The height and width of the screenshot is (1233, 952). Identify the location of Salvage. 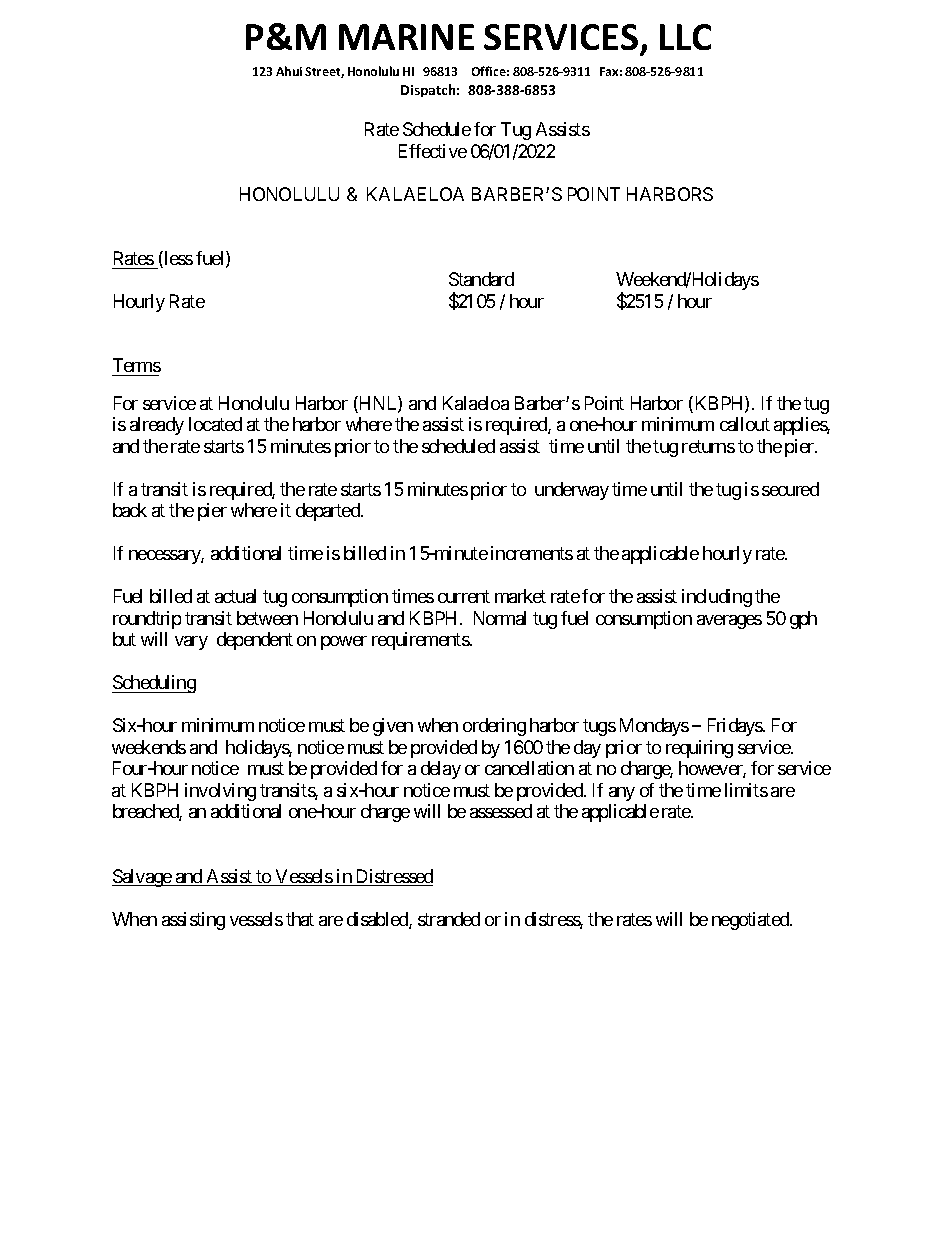
(142, 878).
